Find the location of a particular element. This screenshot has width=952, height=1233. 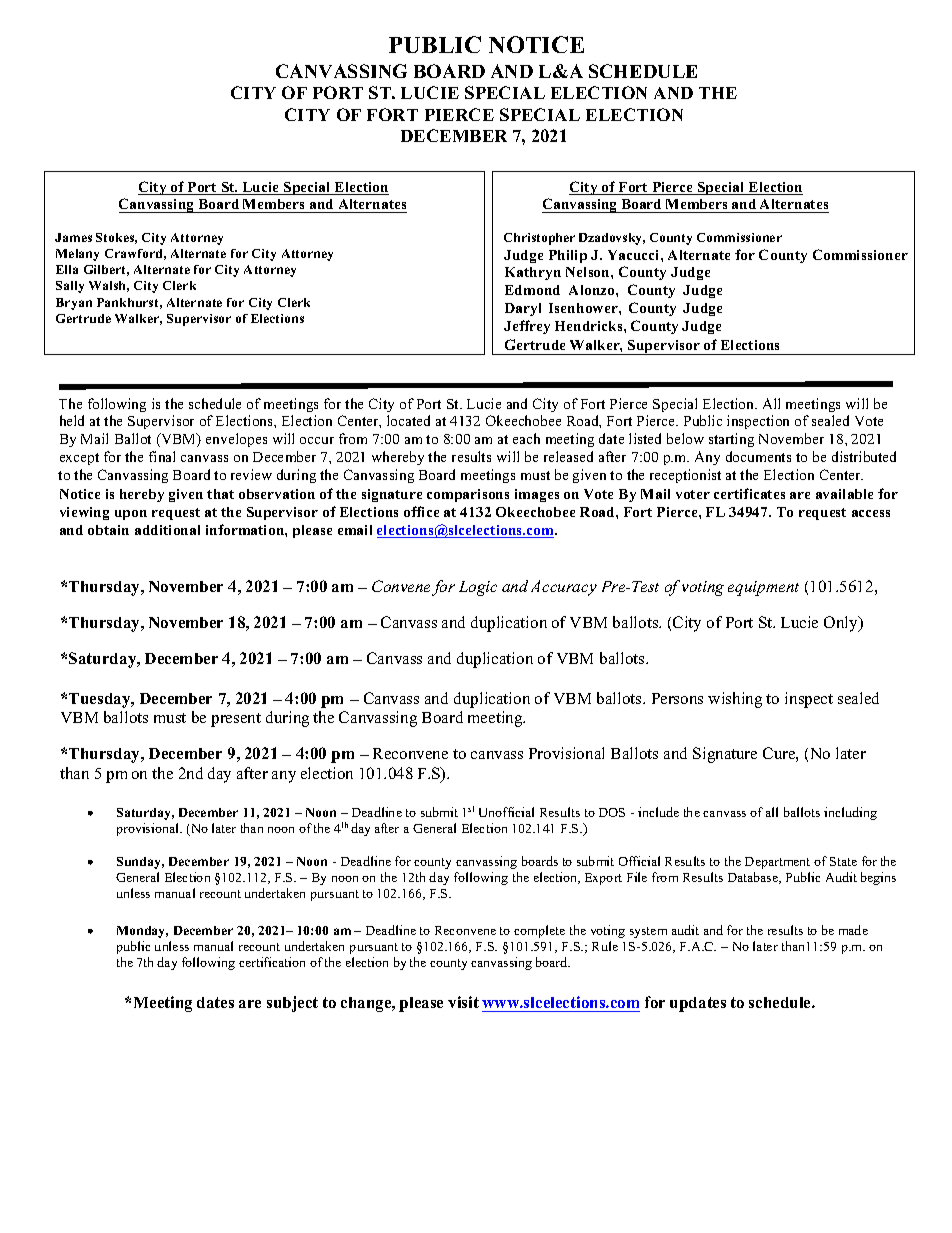

Kathryn is located at coordinates (533, 273).
